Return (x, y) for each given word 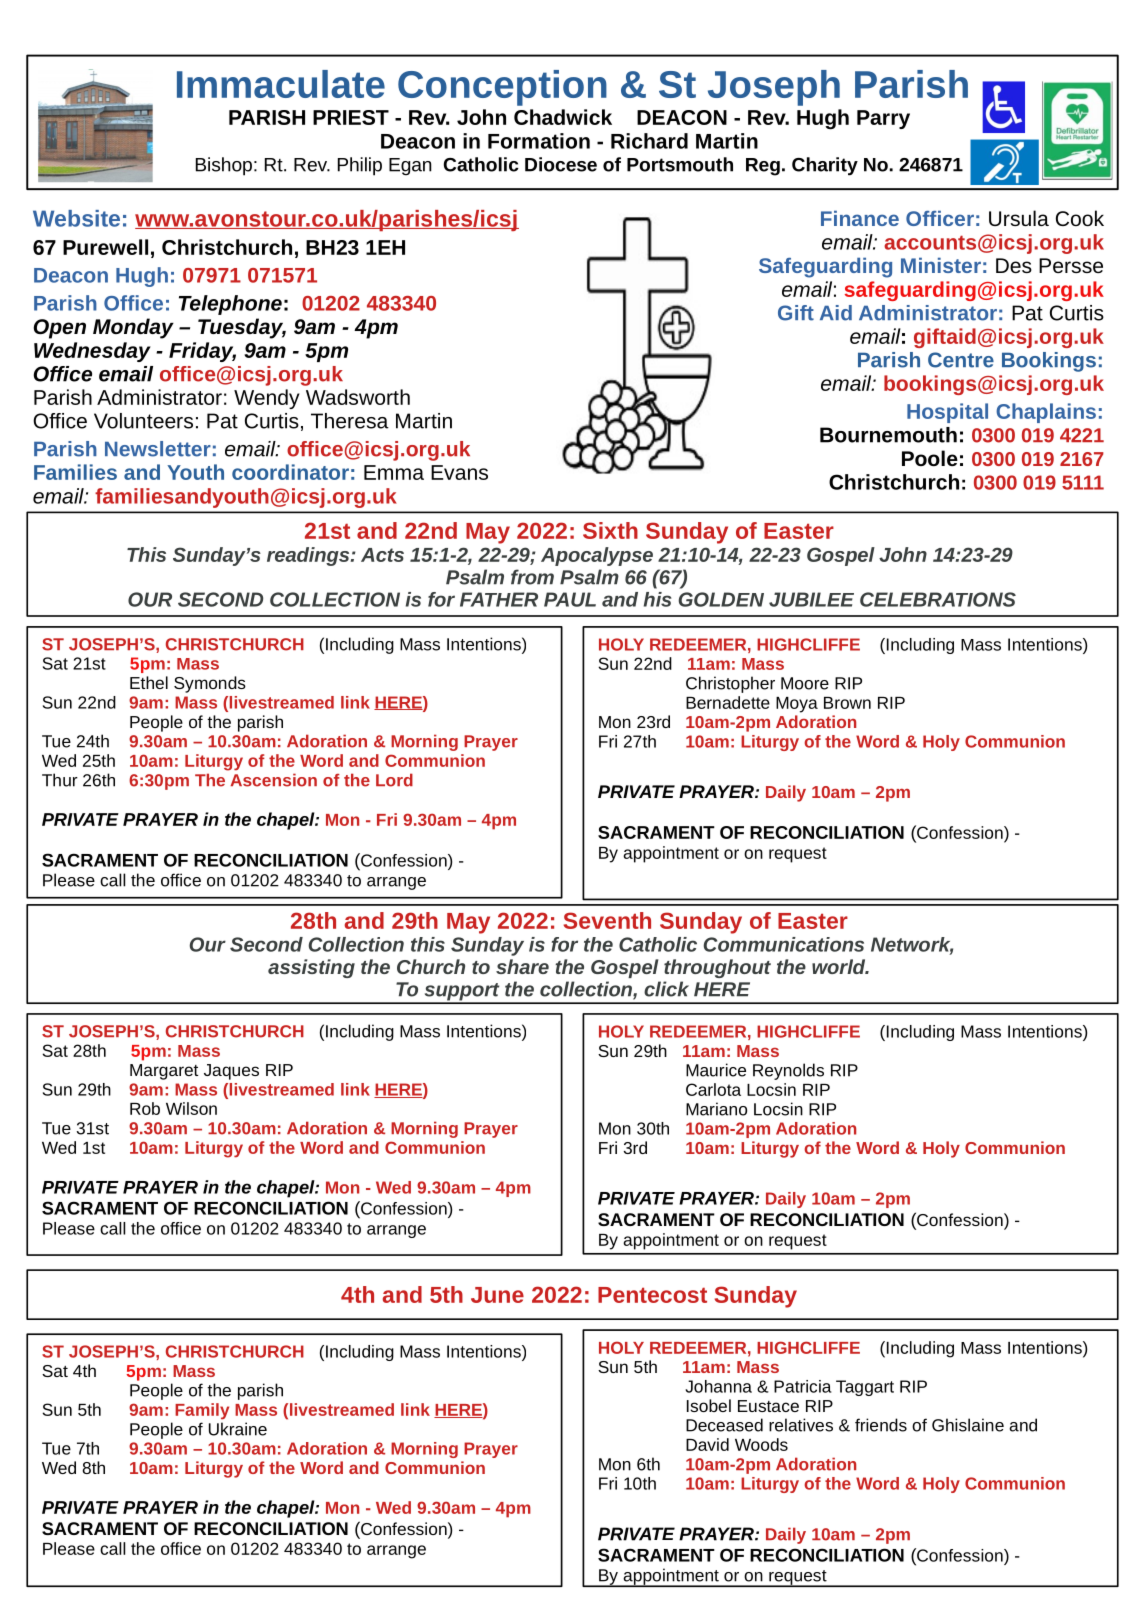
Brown (847, 703)
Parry (883, 119)
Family (202, 1411)
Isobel (709, 1405)
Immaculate (281, 84)
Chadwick (563, 117)
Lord (394, 780)
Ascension (273, 780)
